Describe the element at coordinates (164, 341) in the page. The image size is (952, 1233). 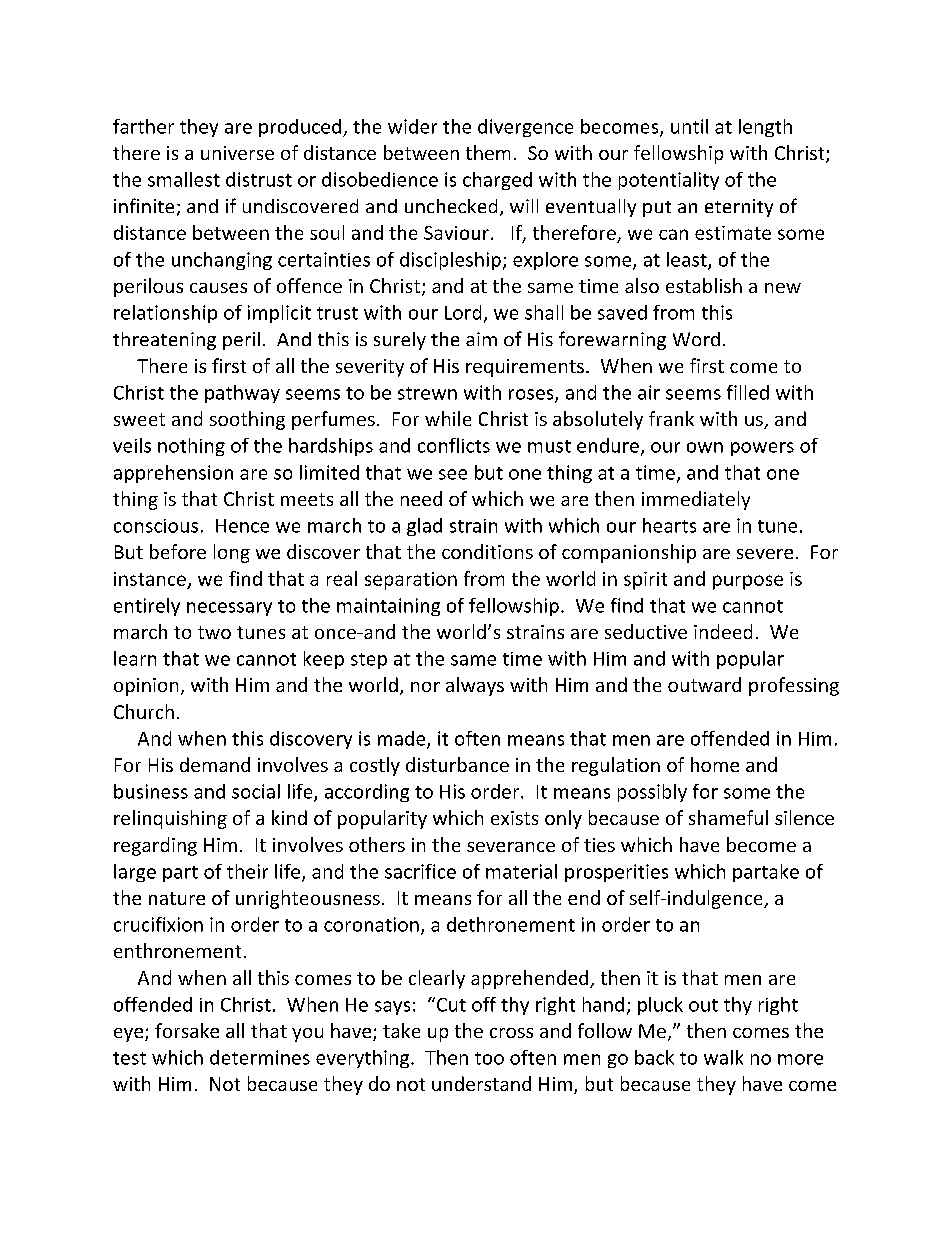
I see `threatening` at that location.
